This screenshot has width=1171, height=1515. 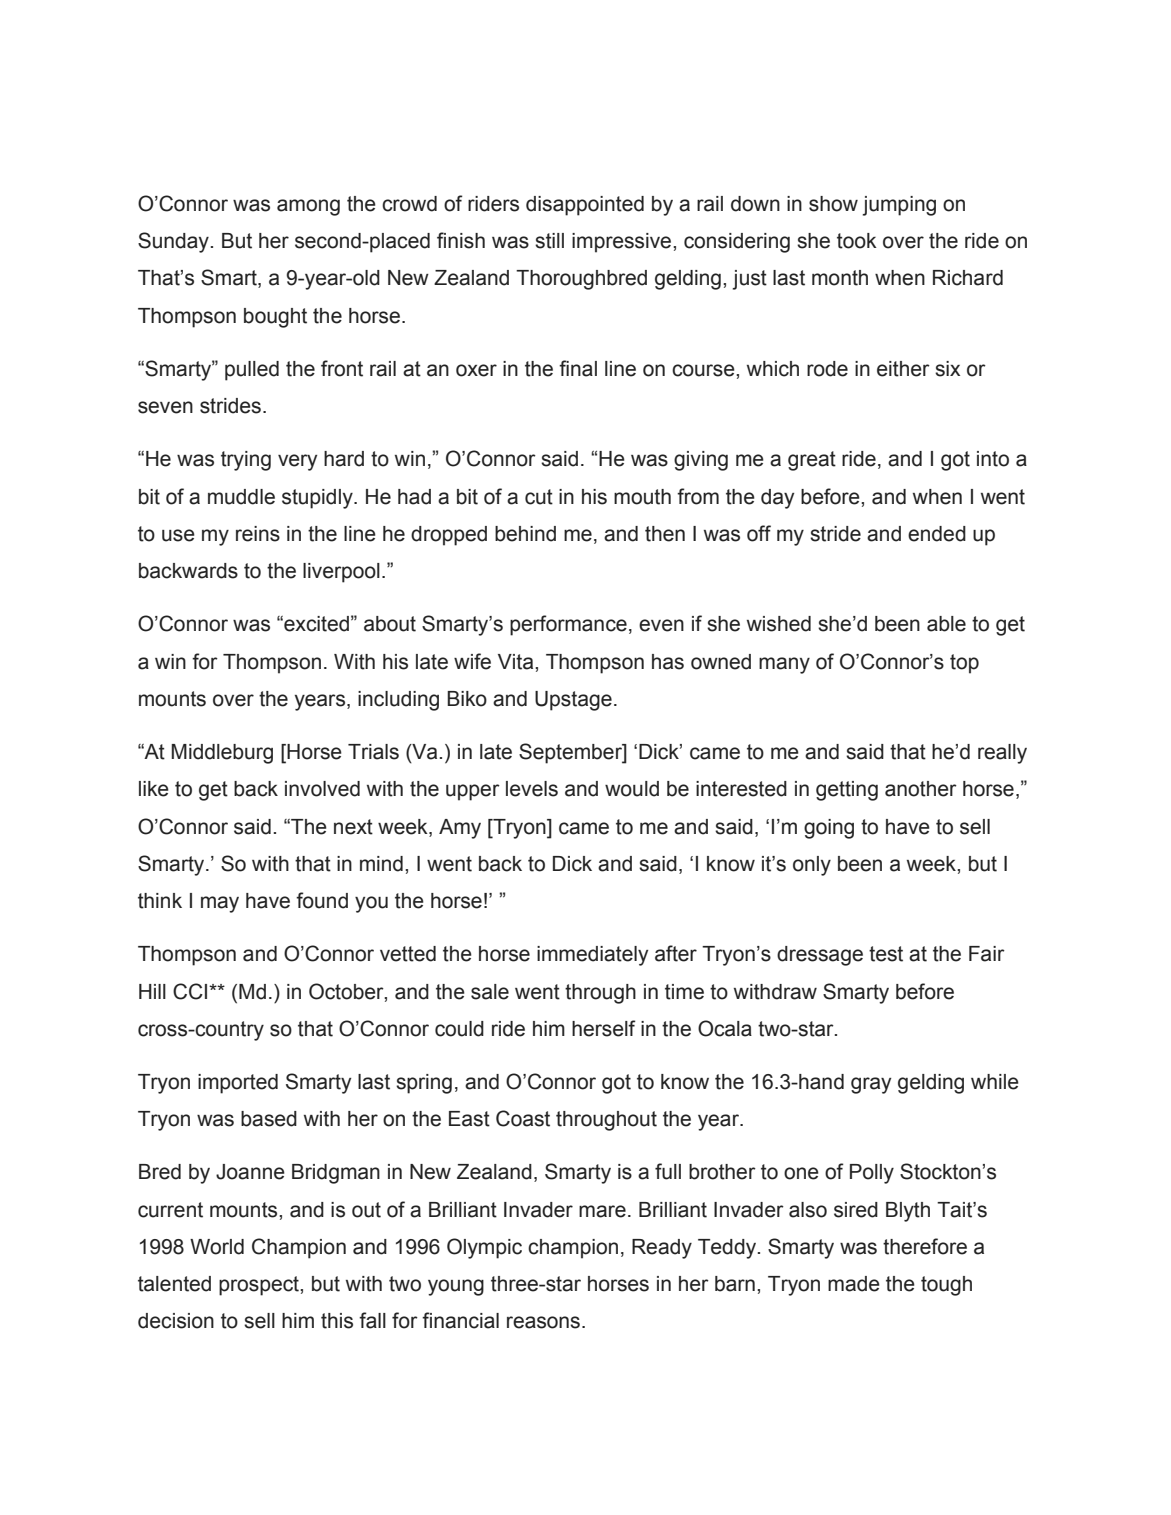 What do you see at coordinates (532, 789) in the screenshot?
I see `levels` at bounding box center [532, 789].
